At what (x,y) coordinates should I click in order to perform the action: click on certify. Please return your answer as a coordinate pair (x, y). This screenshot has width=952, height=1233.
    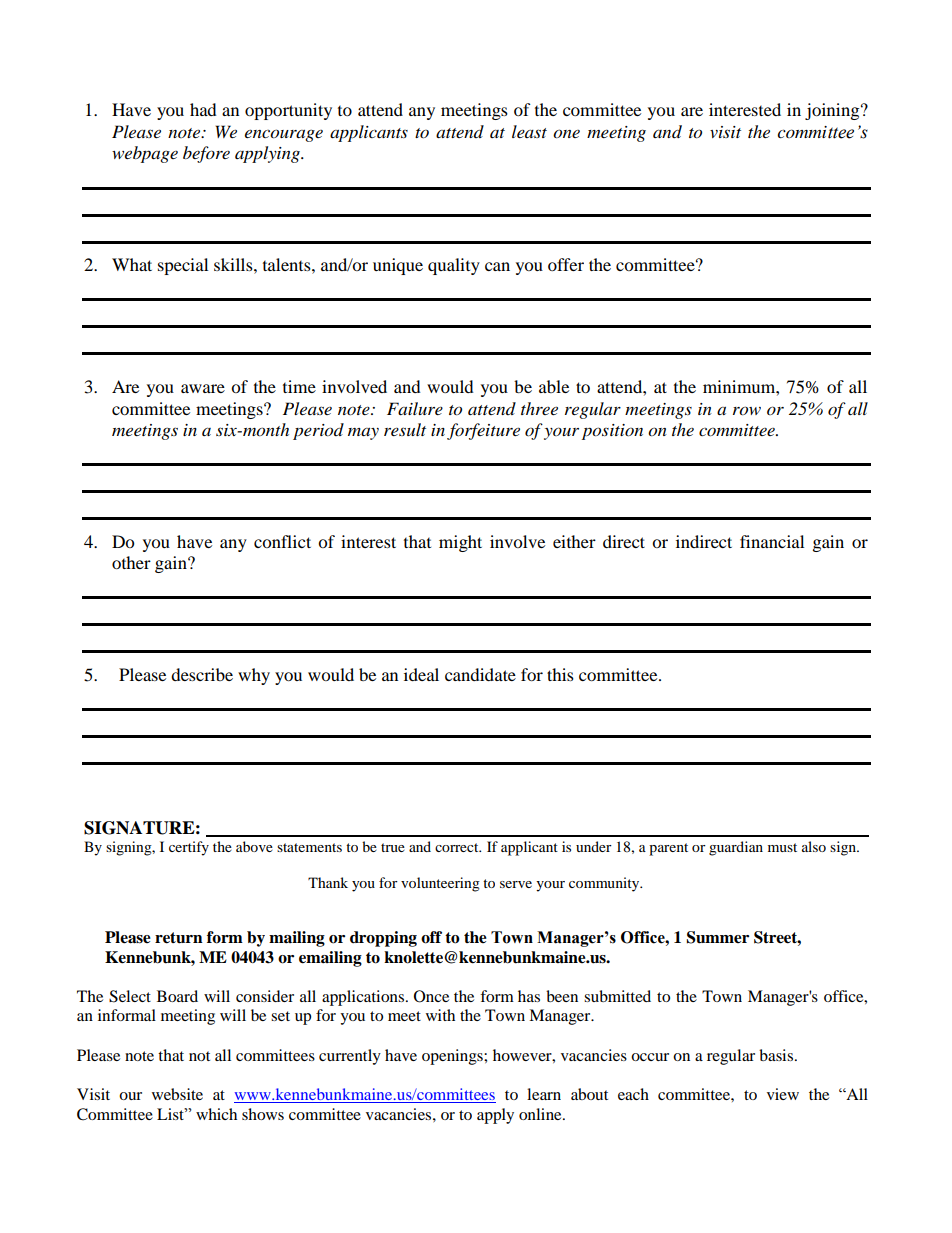
    Looking at the image, I should click on (189, 848).
